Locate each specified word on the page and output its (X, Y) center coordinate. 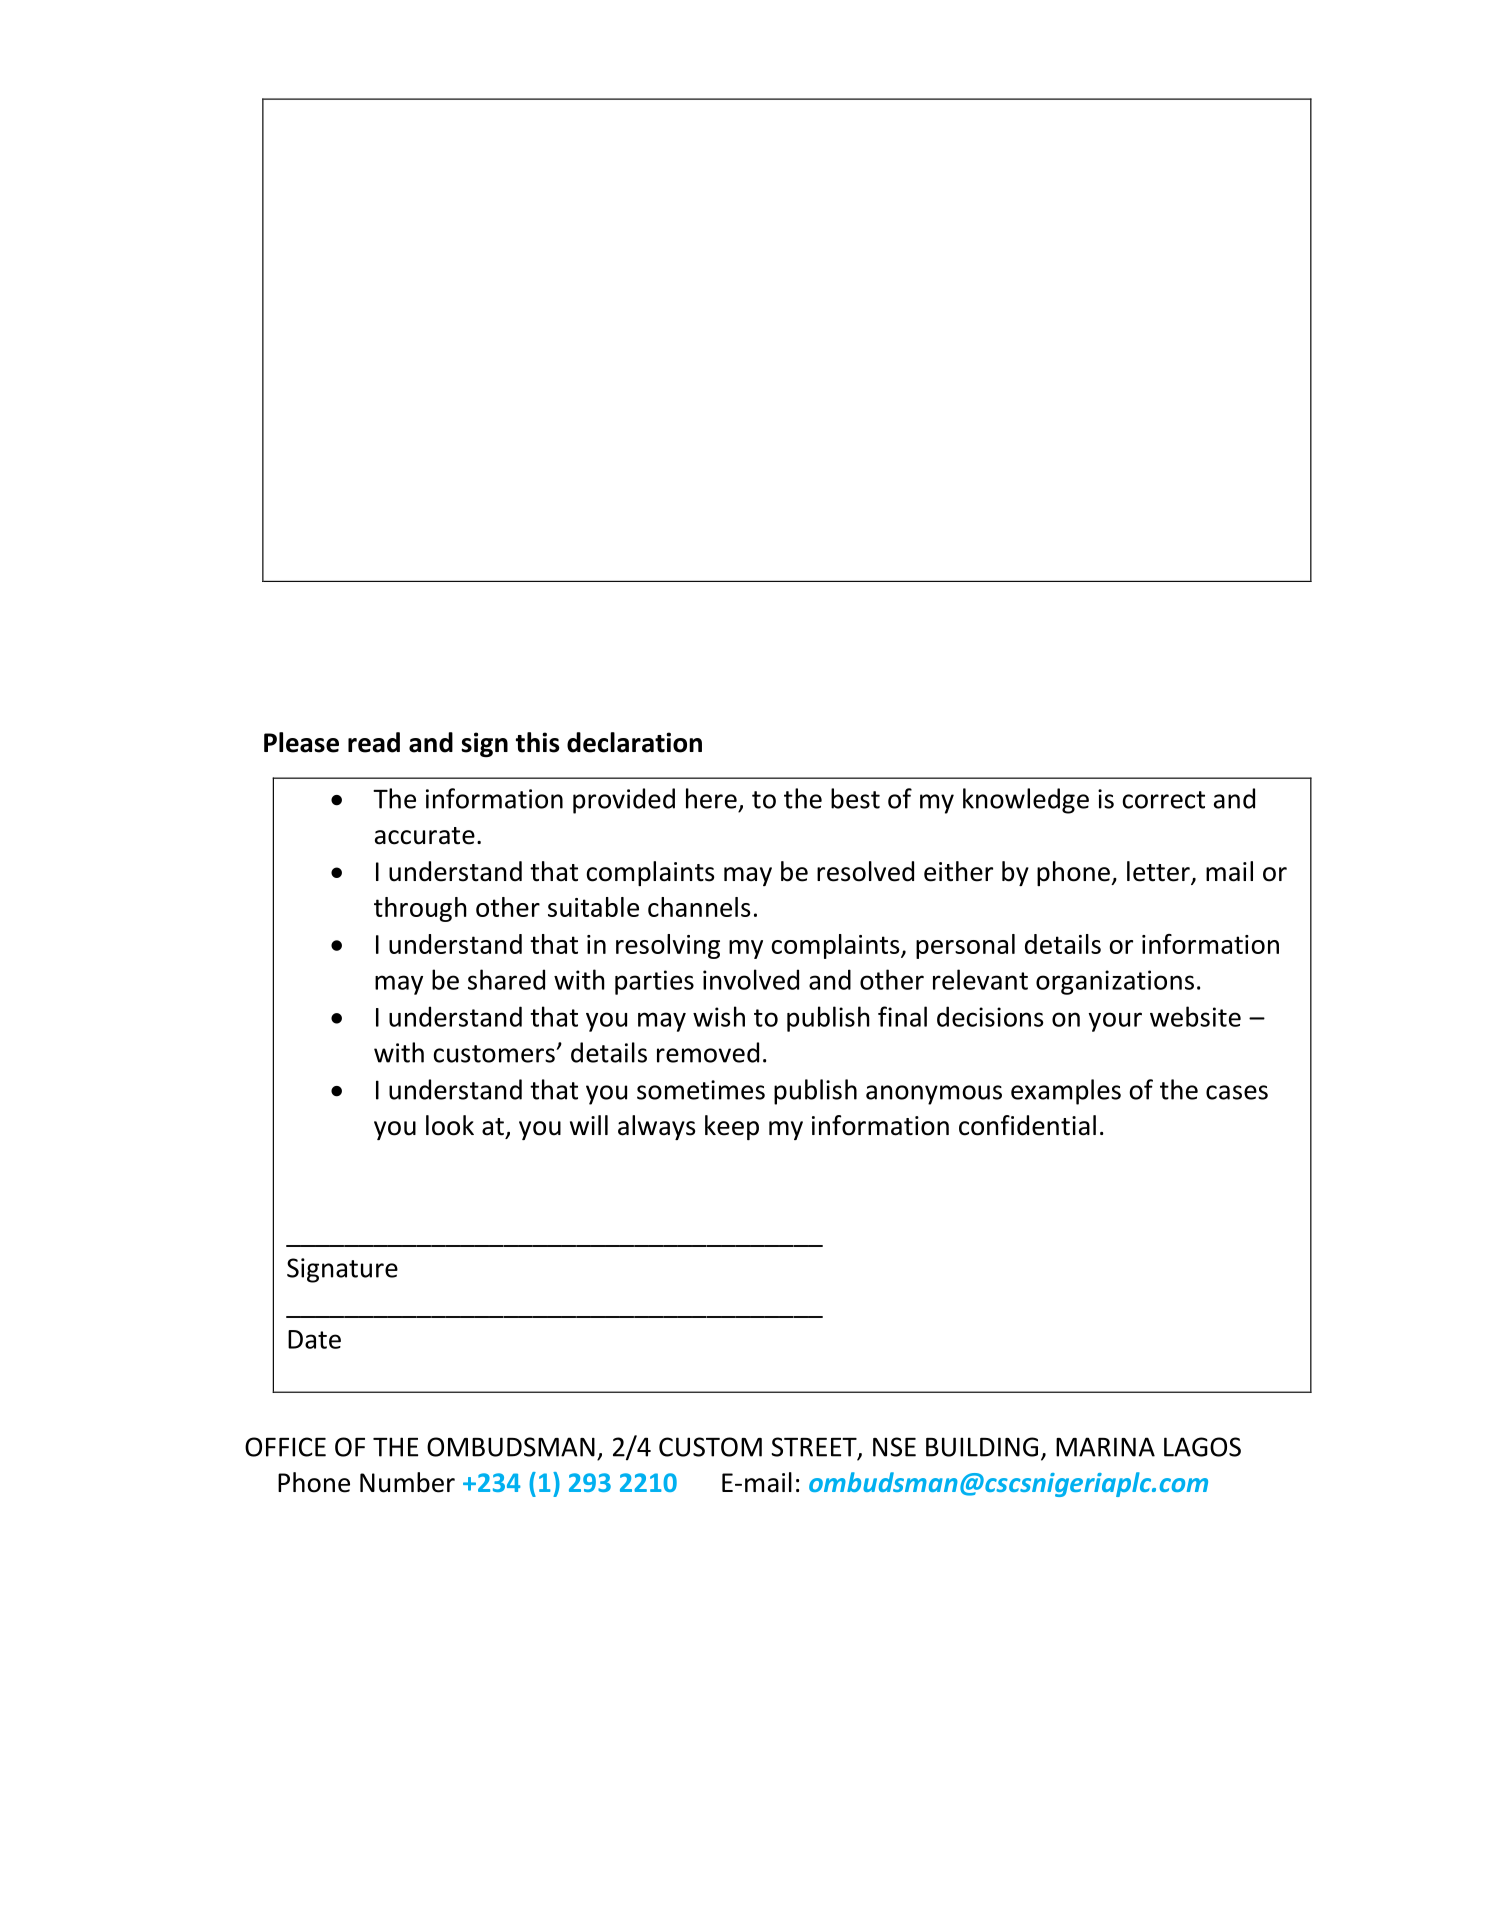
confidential (1027, 1125)
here (711, 798)
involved (751, 979)
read (374, 742)
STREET (815, 1448)
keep (732, 1127)
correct (1163, 800)
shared (506, 979)
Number (407, 1482)
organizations (1115, 982)
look (450, 1125)
